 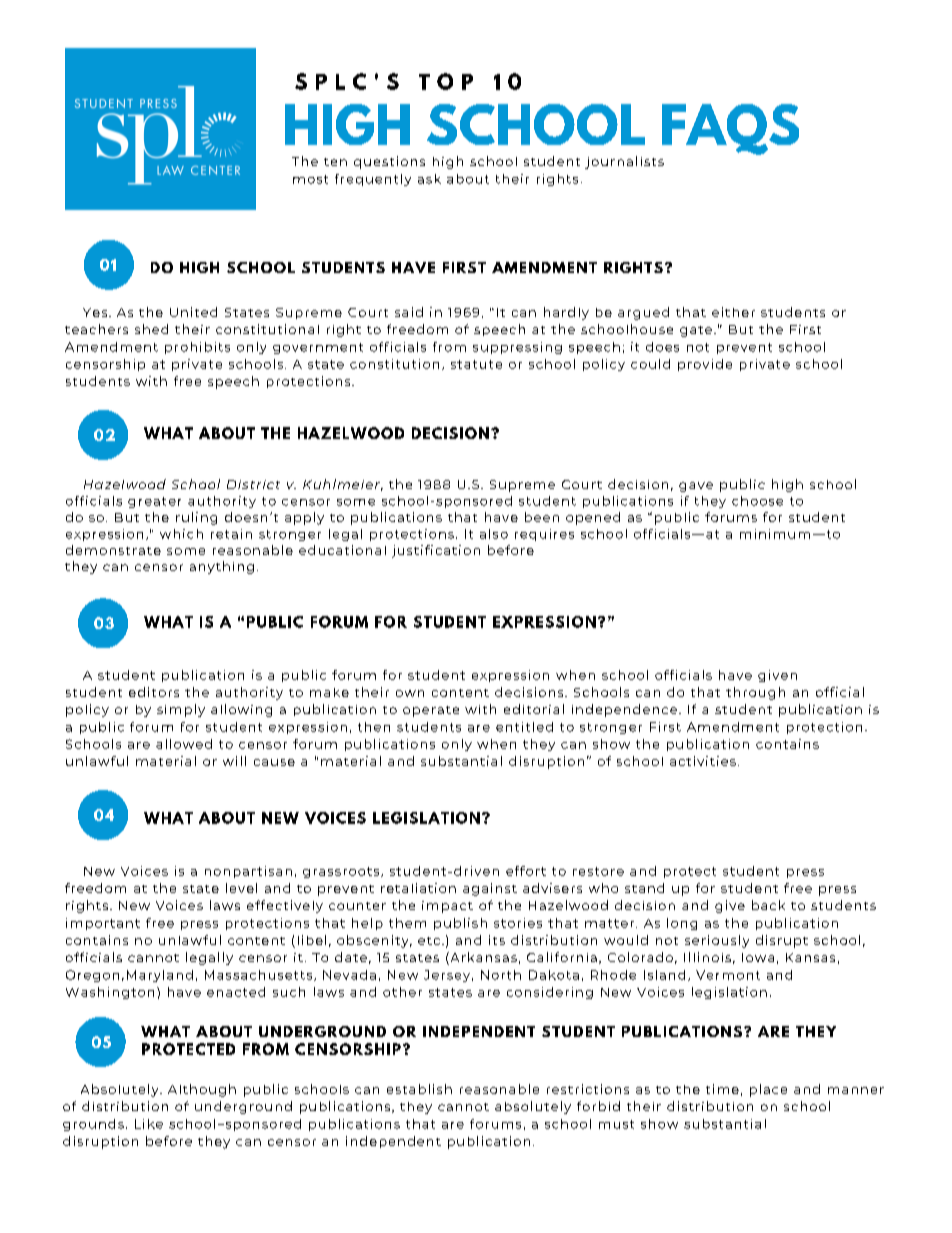 What do you see at coordinates (542, 517) in the screenshot?
I see `been` at bounding box center [542, 517].
